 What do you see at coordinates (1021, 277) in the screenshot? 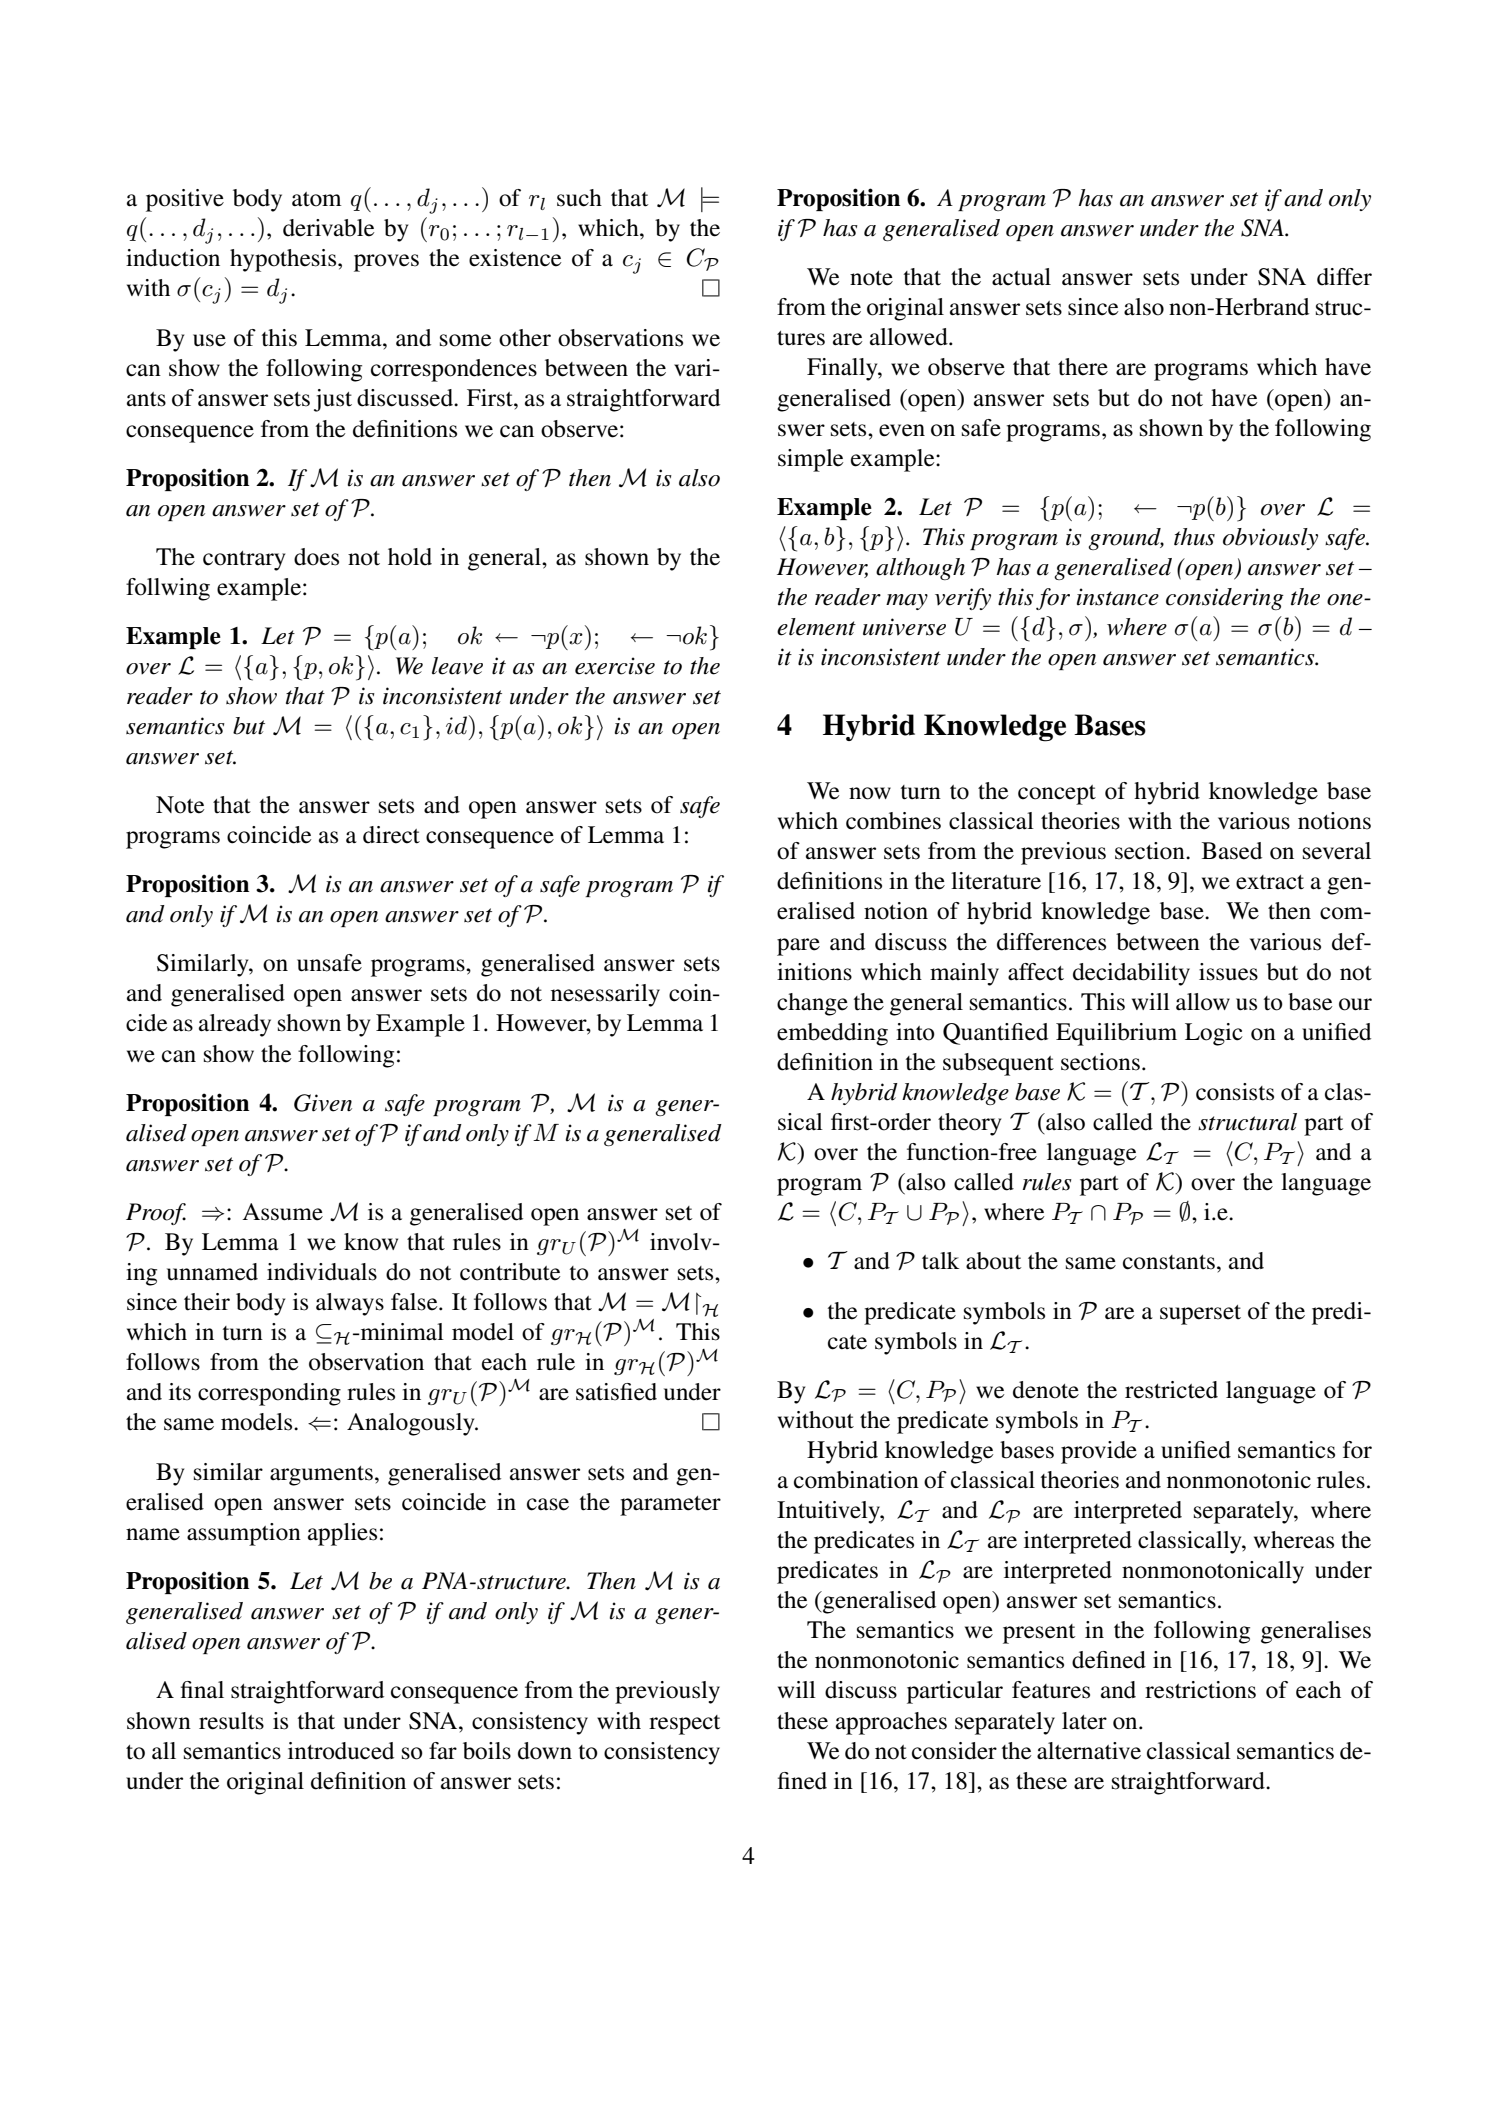
I see `actual` at bounding box center [1021, 277].
